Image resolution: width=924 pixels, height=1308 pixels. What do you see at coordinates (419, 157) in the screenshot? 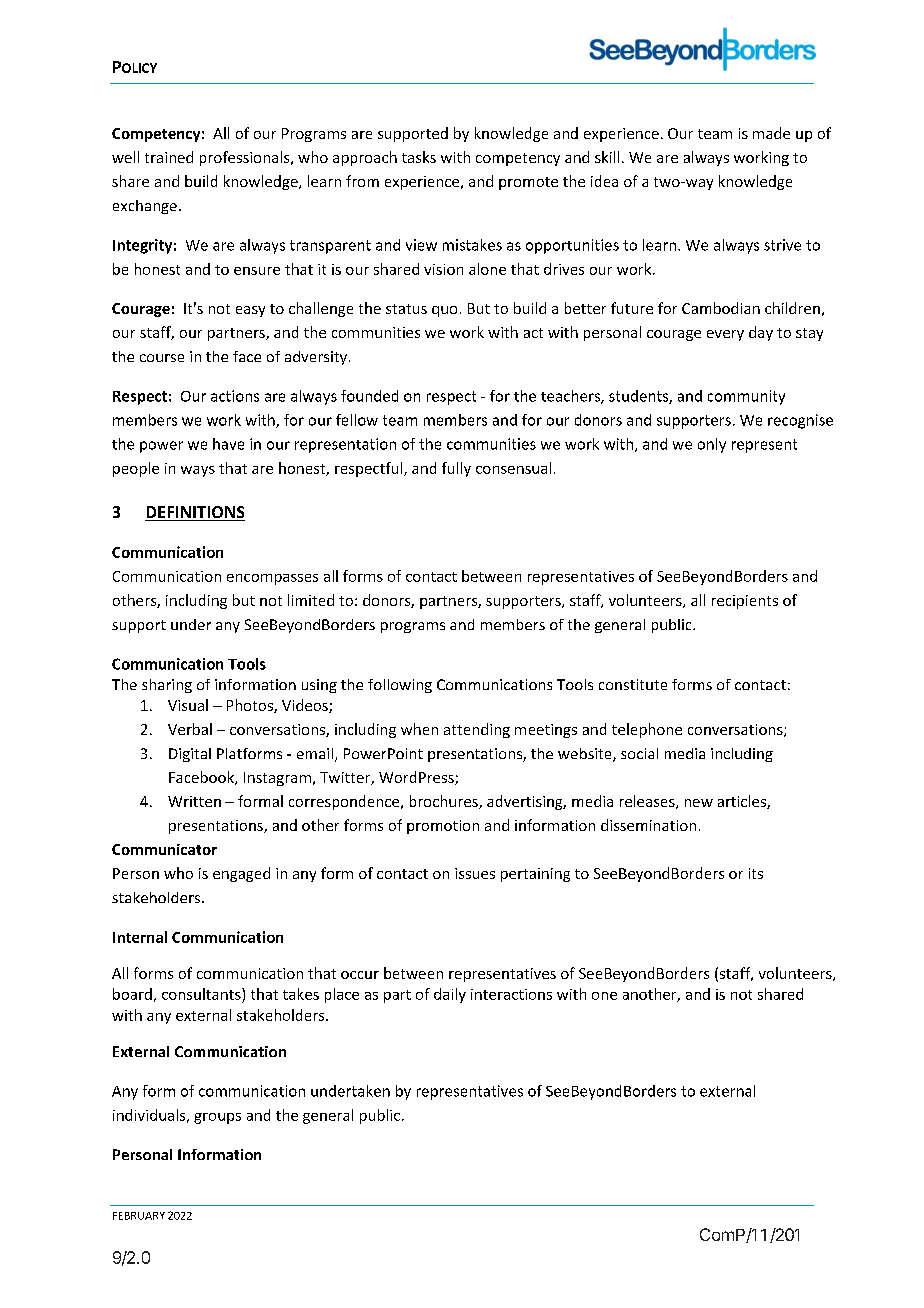
I see `tasks` at bounding box center [419, 157].
